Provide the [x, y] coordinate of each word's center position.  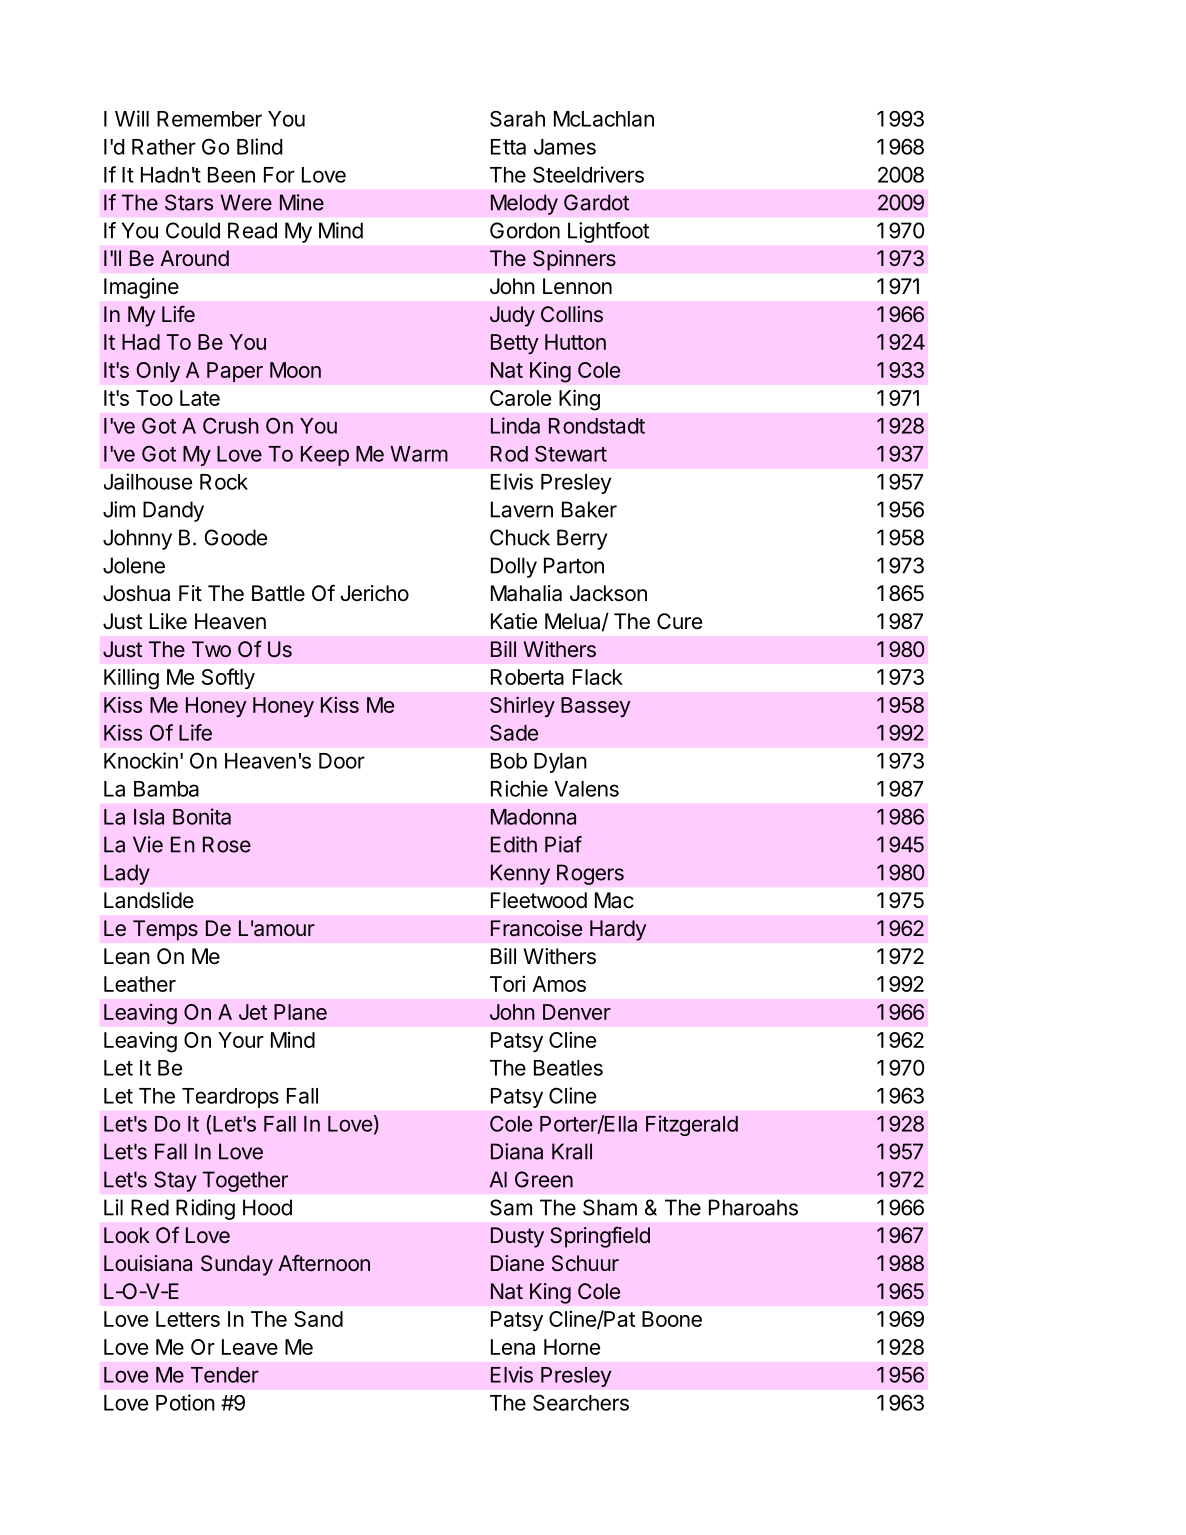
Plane [300, 1012]
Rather [164, 147]
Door [342, 761]
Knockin [141, 760]
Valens [586, 789]
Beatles [568, 1068]
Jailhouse [148, 481]
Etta [508, 147]
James [565, 147]
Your [241, 1040]
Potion [185, 1402]
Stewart [571, 454]
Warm [419, 454]
